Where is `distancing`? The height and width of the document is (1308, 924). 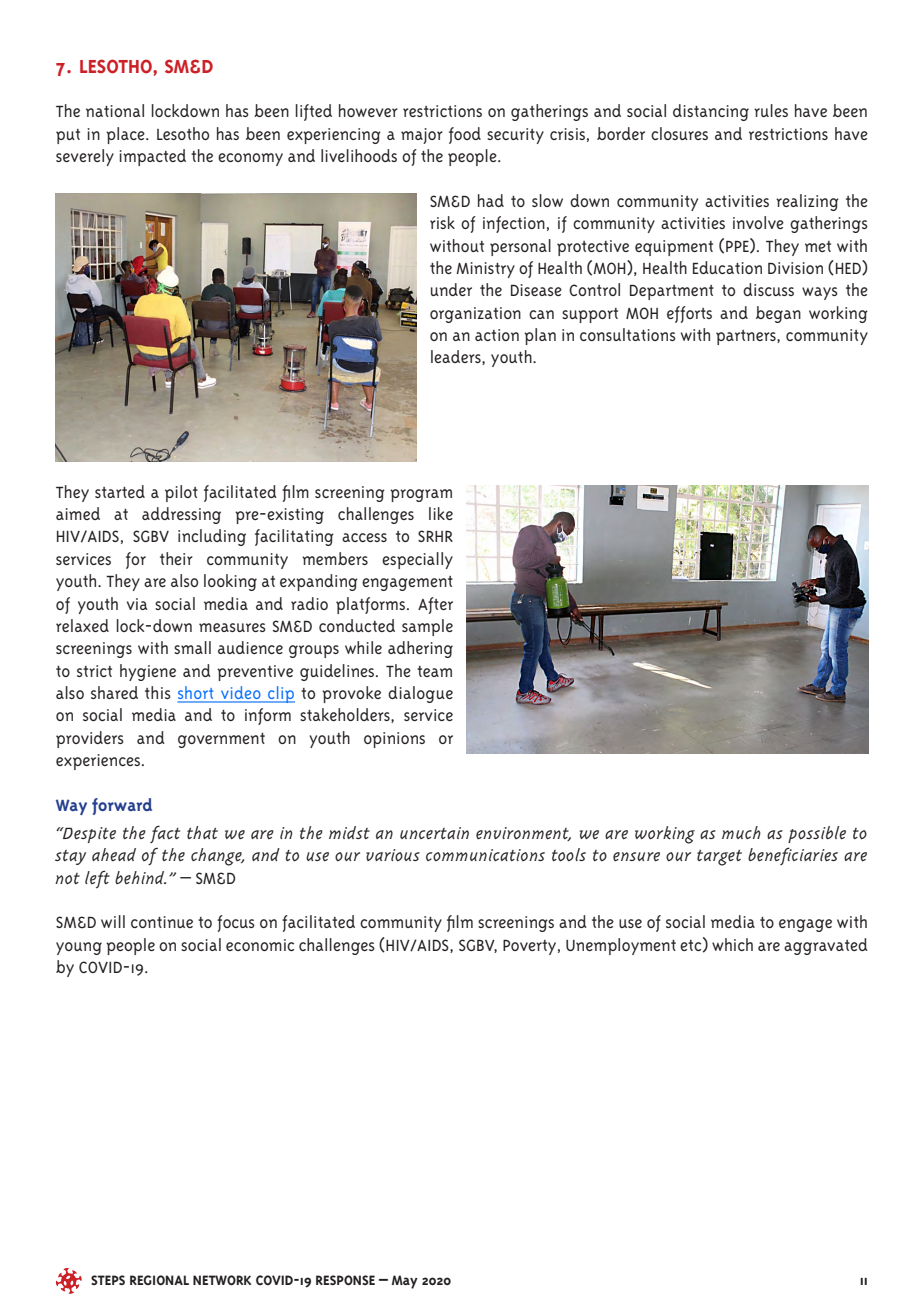 distancing is located at coordinates (711, 112).
